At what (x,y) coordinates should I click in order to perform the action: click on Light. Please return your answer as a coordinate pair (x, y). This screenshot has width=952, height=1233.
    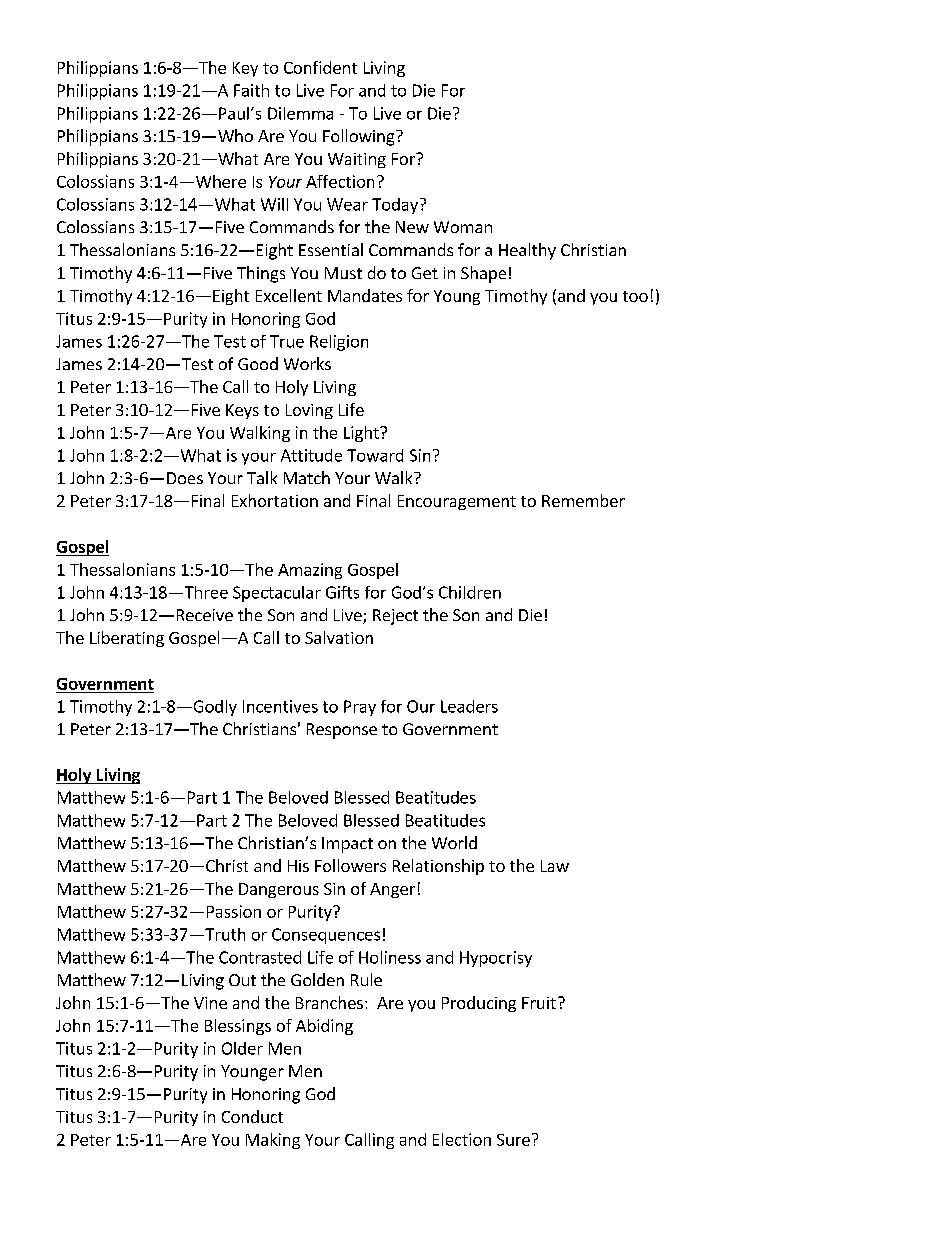
    Looking at the image, I should click on (362, 434).
